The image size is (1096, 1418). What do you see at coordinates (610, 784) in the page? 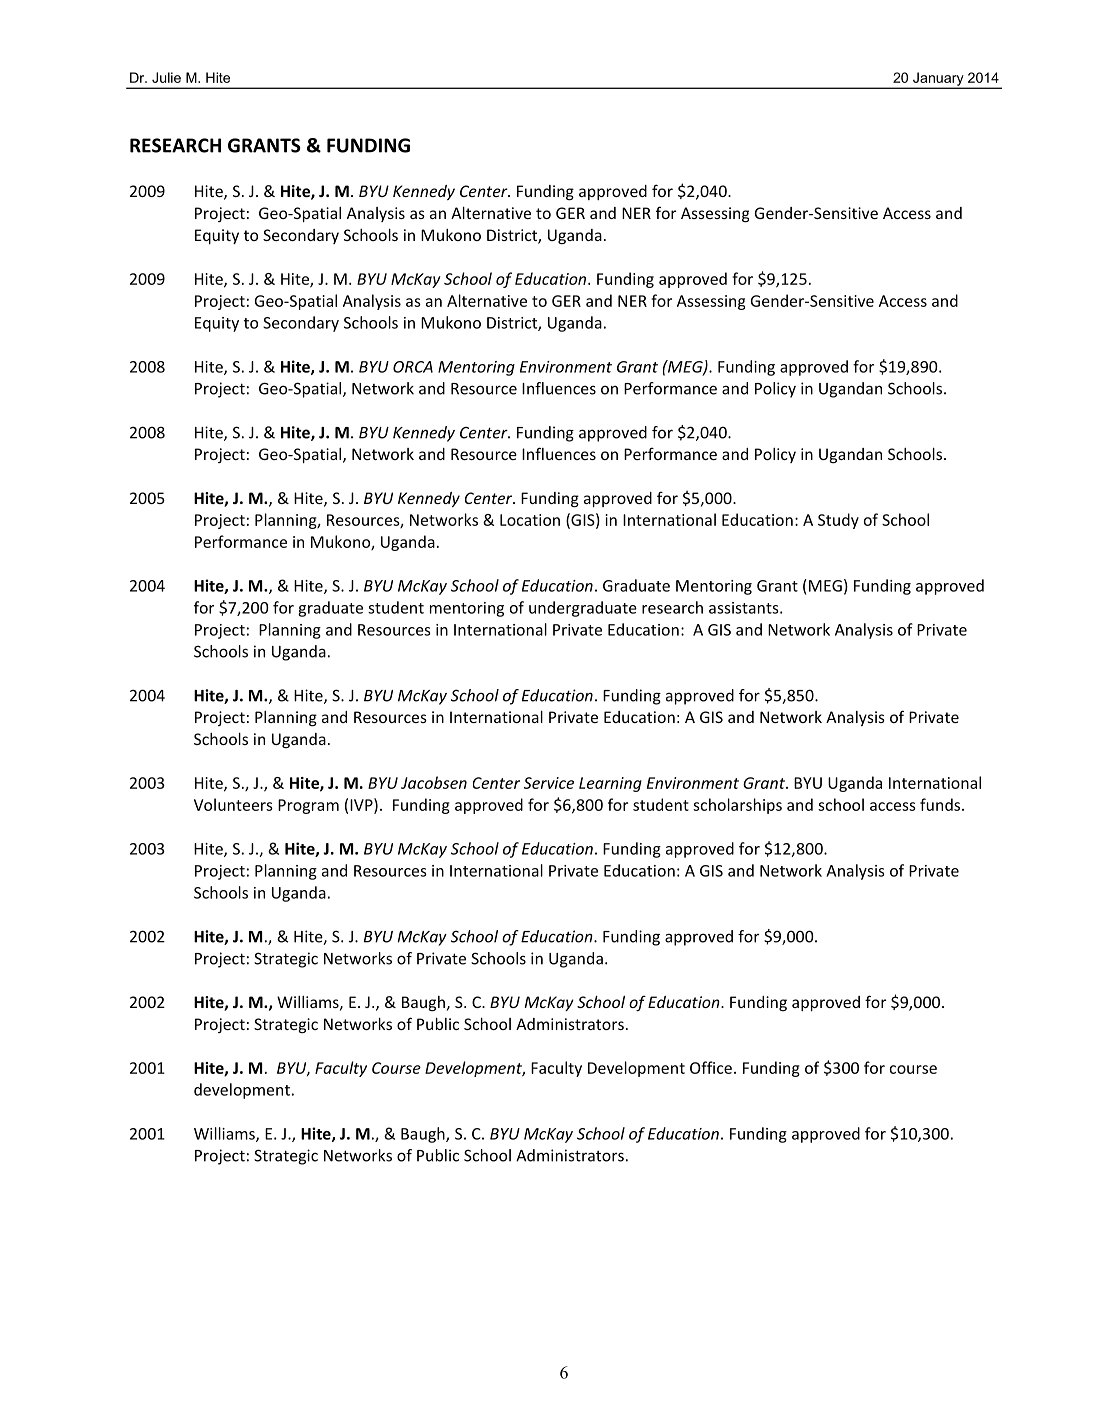
I see `Learning` at bounding box center [610, 784].
